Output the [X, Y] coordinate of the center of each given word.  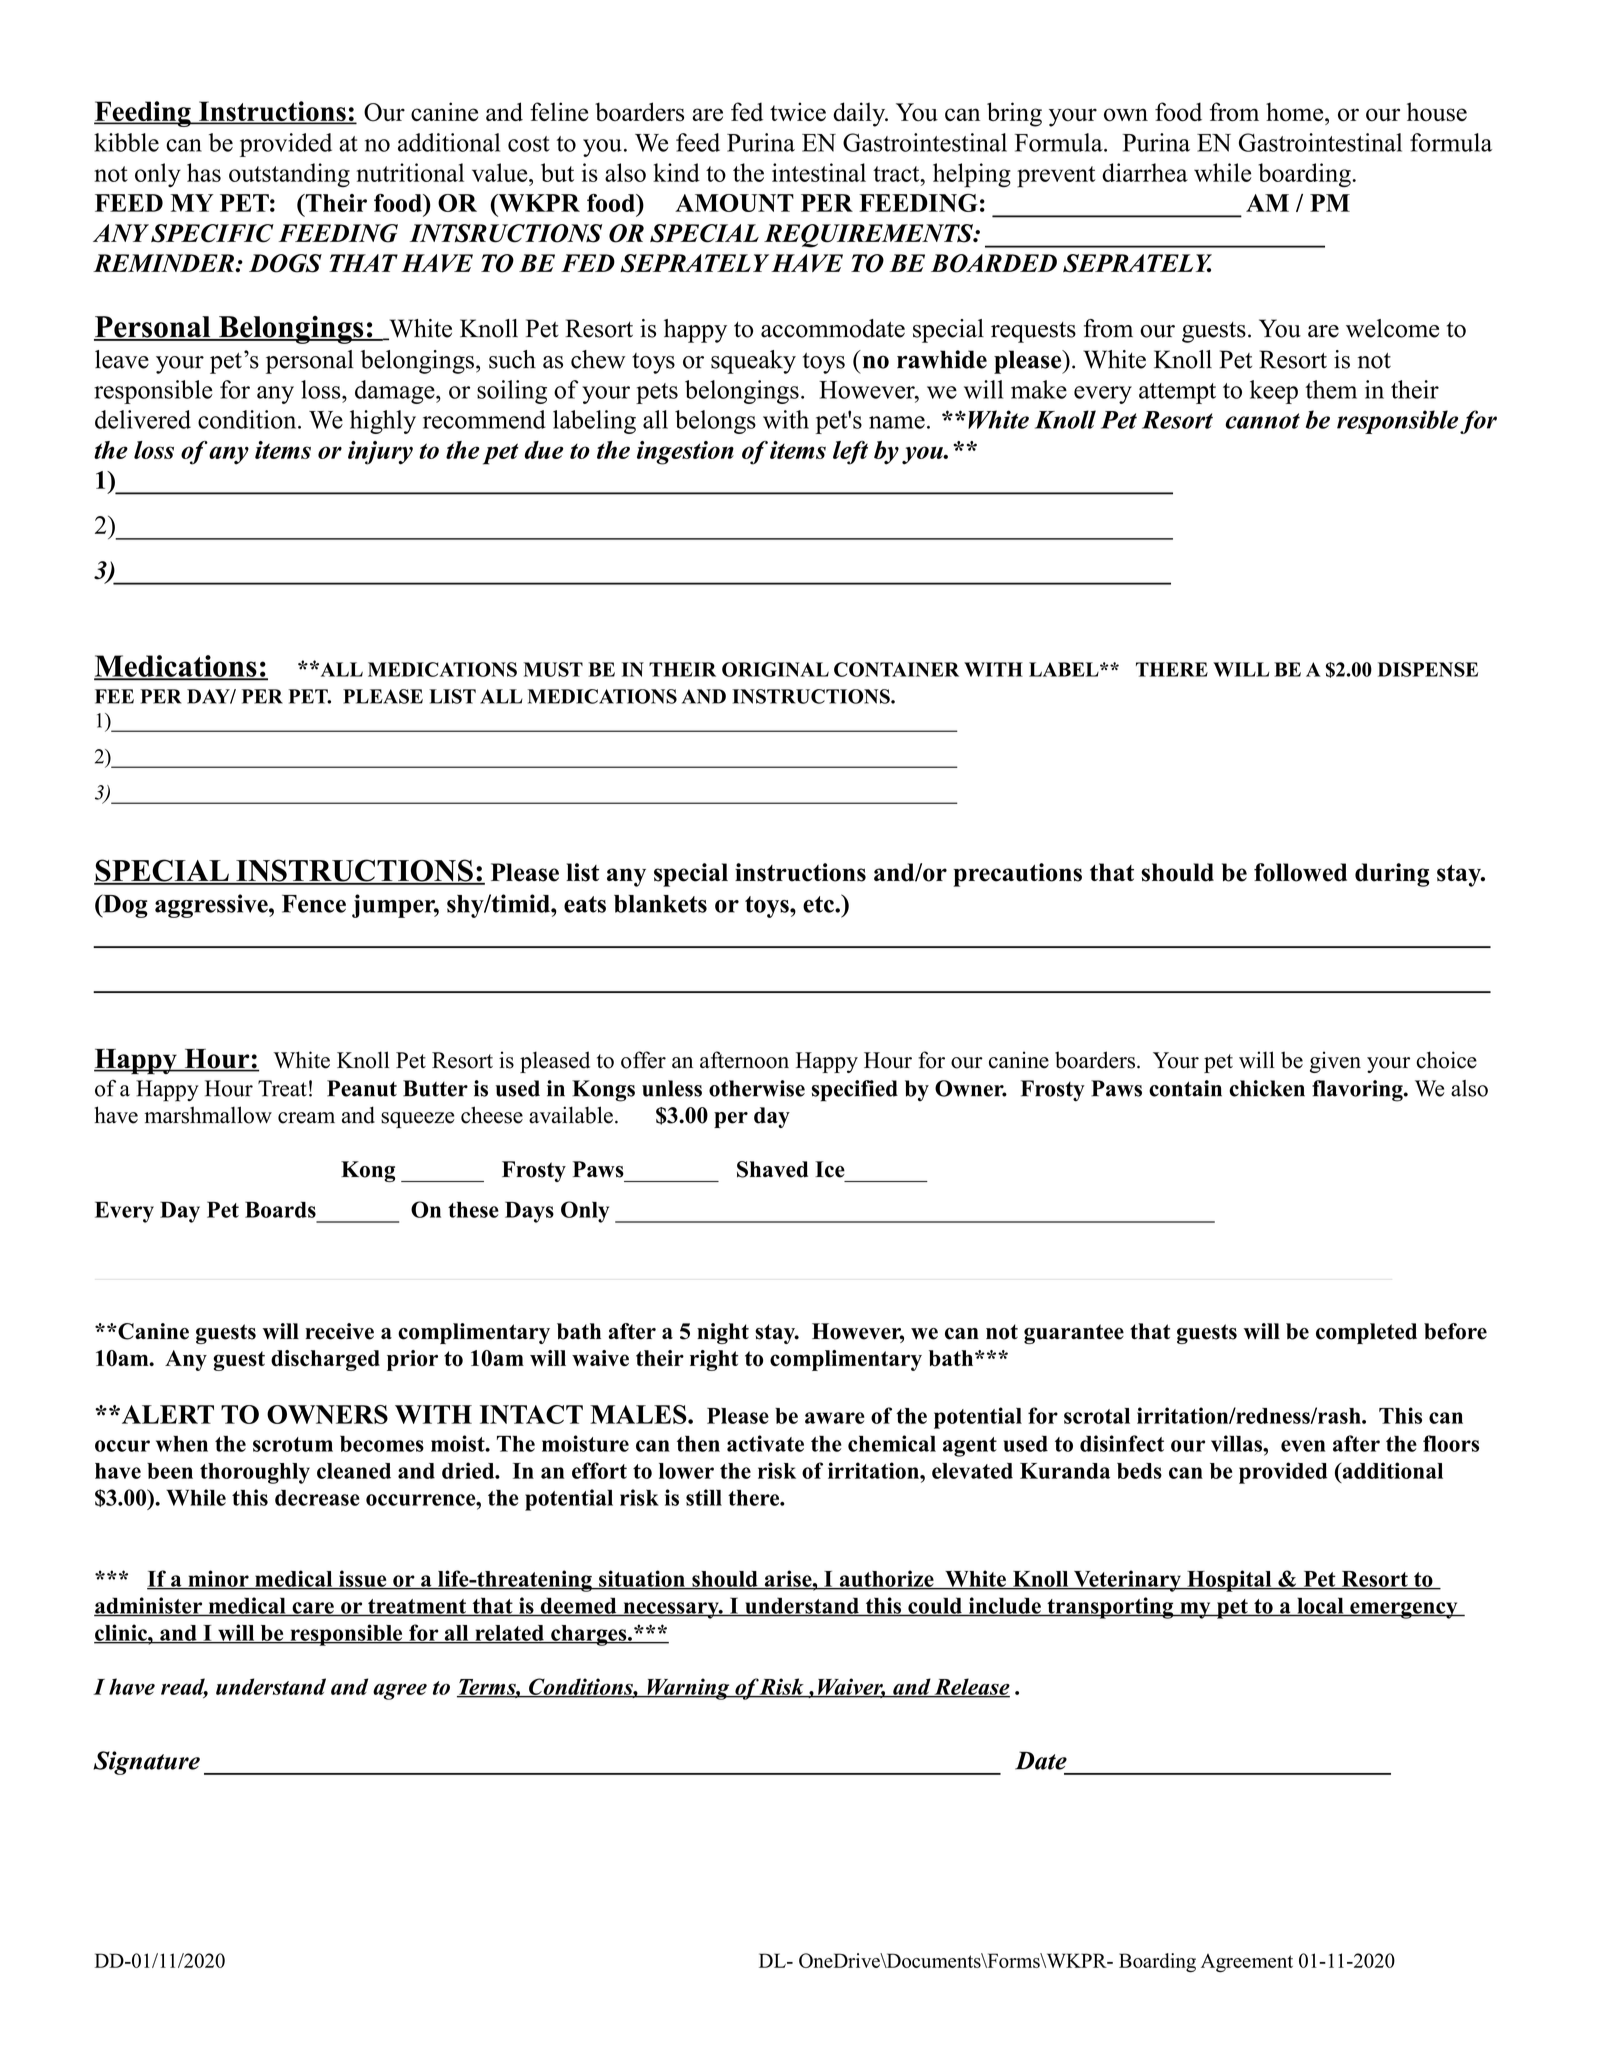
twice [798, 111]
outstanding [289, 175]
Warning [688, 1689]
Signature [146, 1763]
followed [1300, 872]
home [1296, 112]
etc [819, 904]
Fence [314, 904]
